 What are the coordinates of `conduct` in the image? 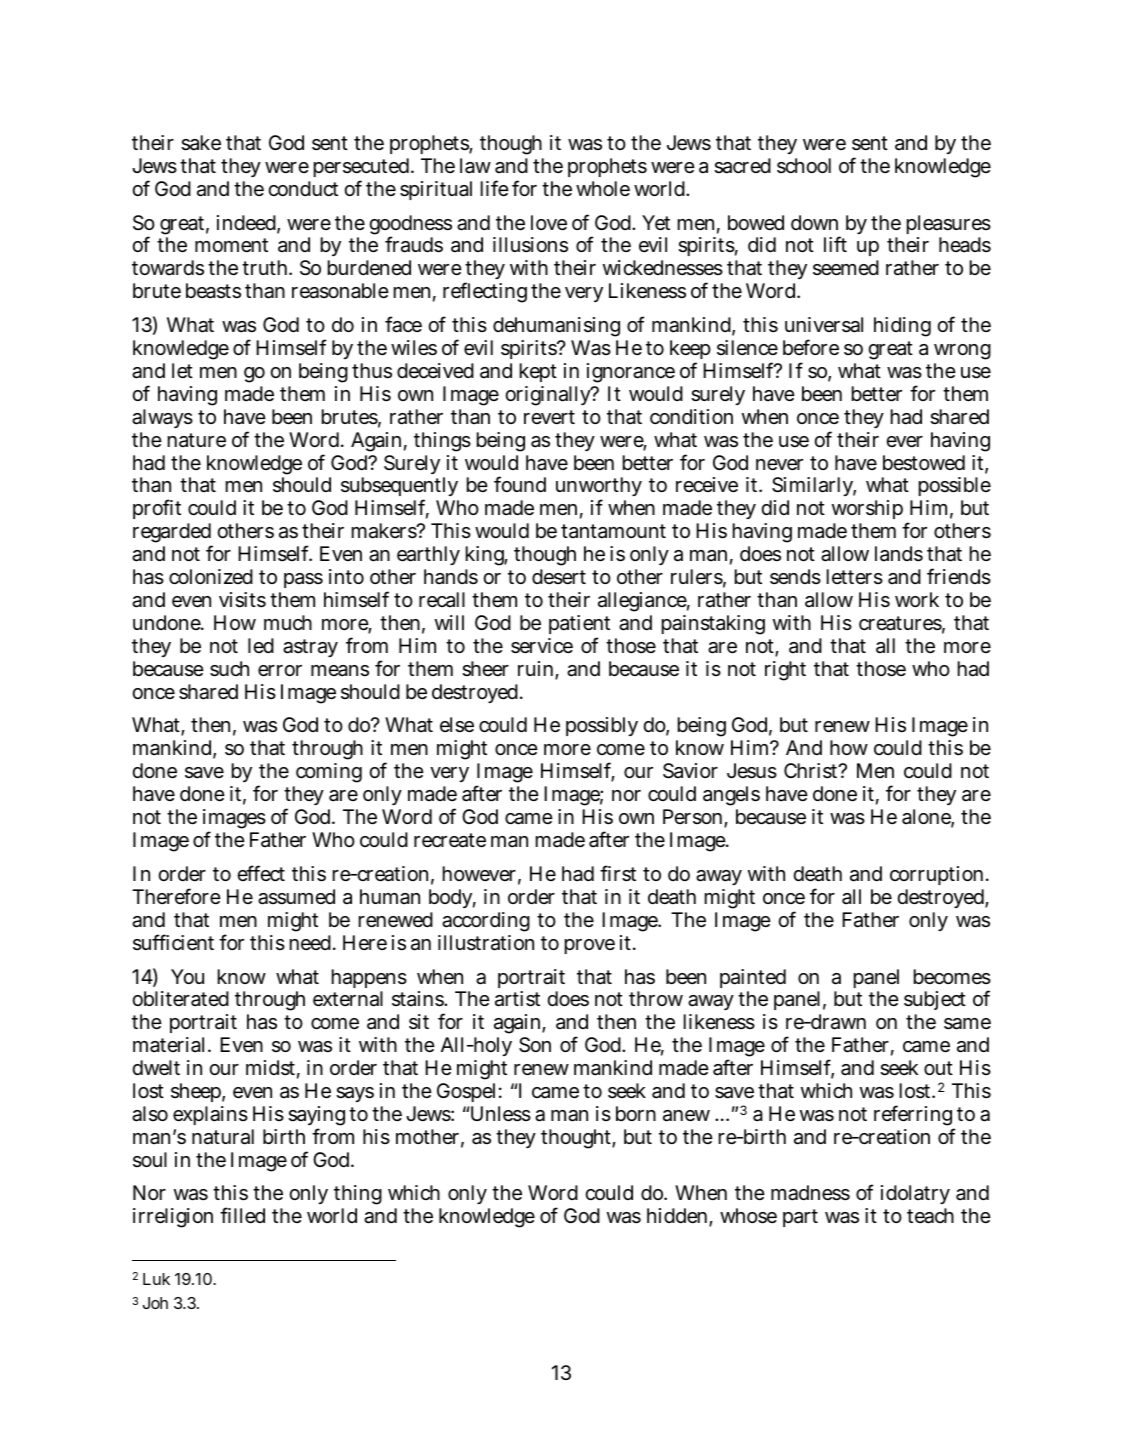 It's located at (303, 188).
